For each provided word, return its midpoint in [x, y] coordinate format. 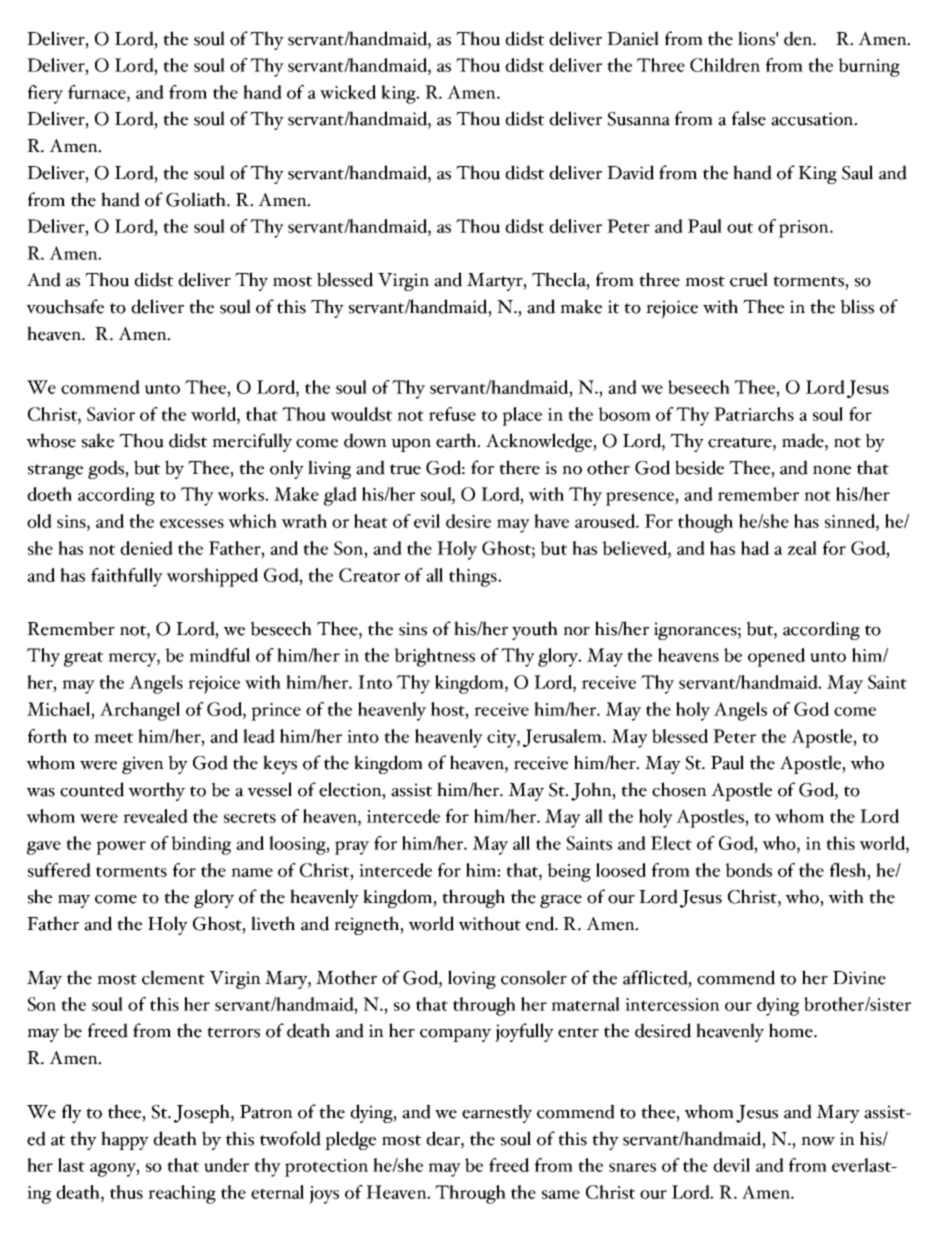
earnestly [497, 1113]
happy [125, 1140]
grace [561, 901]
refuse [452, 414]
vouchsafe [65, 306]
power [121, 848]
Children [725, 65]
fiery [45, 94]
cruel [749, 279]
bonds [748, 870]
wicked [348, 92]
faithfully [127, 577]
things [474, 577]
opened [776, 657]
